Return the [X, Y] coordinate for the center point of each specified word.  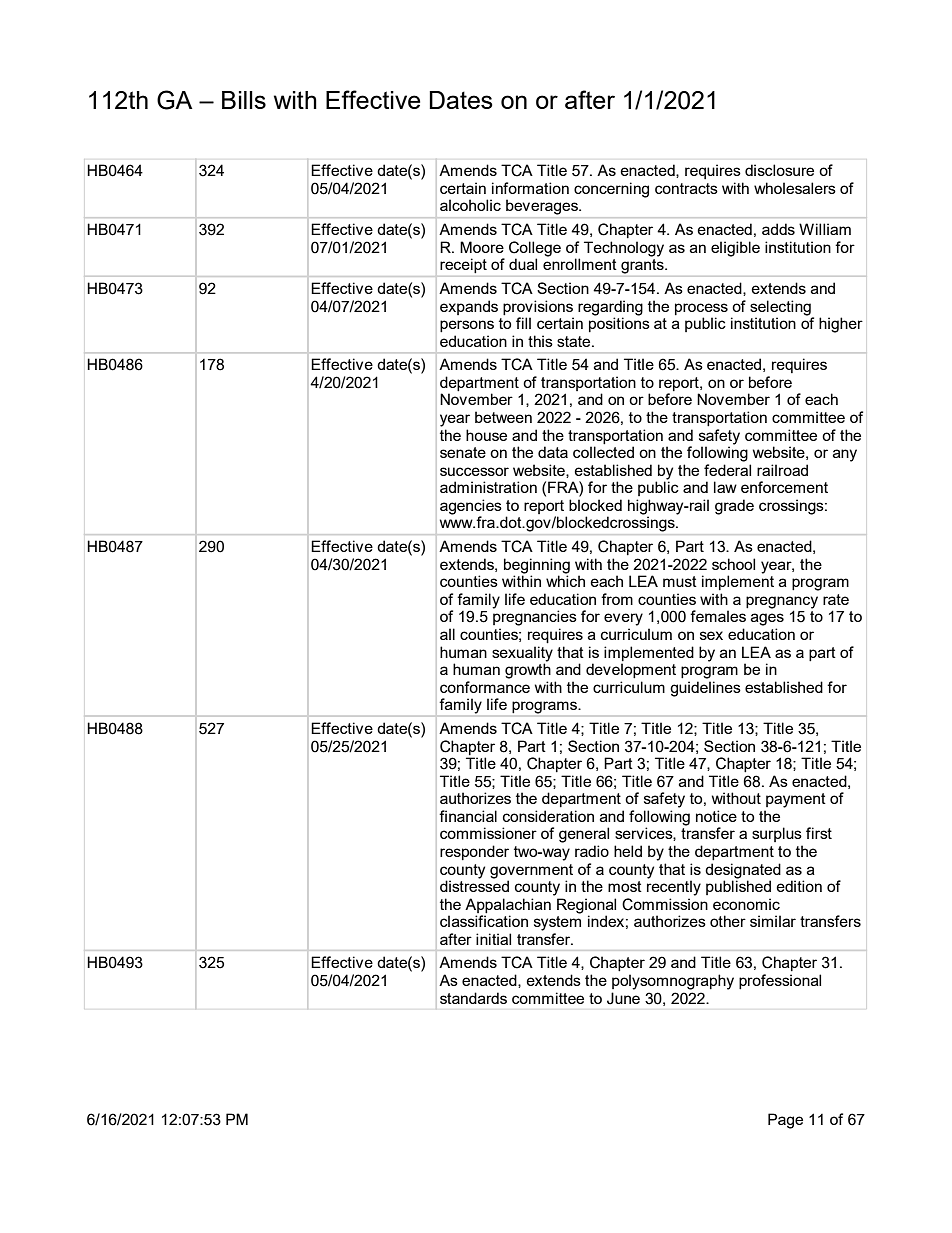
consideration [548, 816]
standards [473, 998]
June [623, 998]
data [553, 452]
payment [796, 800]
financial [468, 816]
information [530, 188]
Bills [244, 100]
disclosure [779, 170]
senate [463, 452]
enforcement [784, 487]
